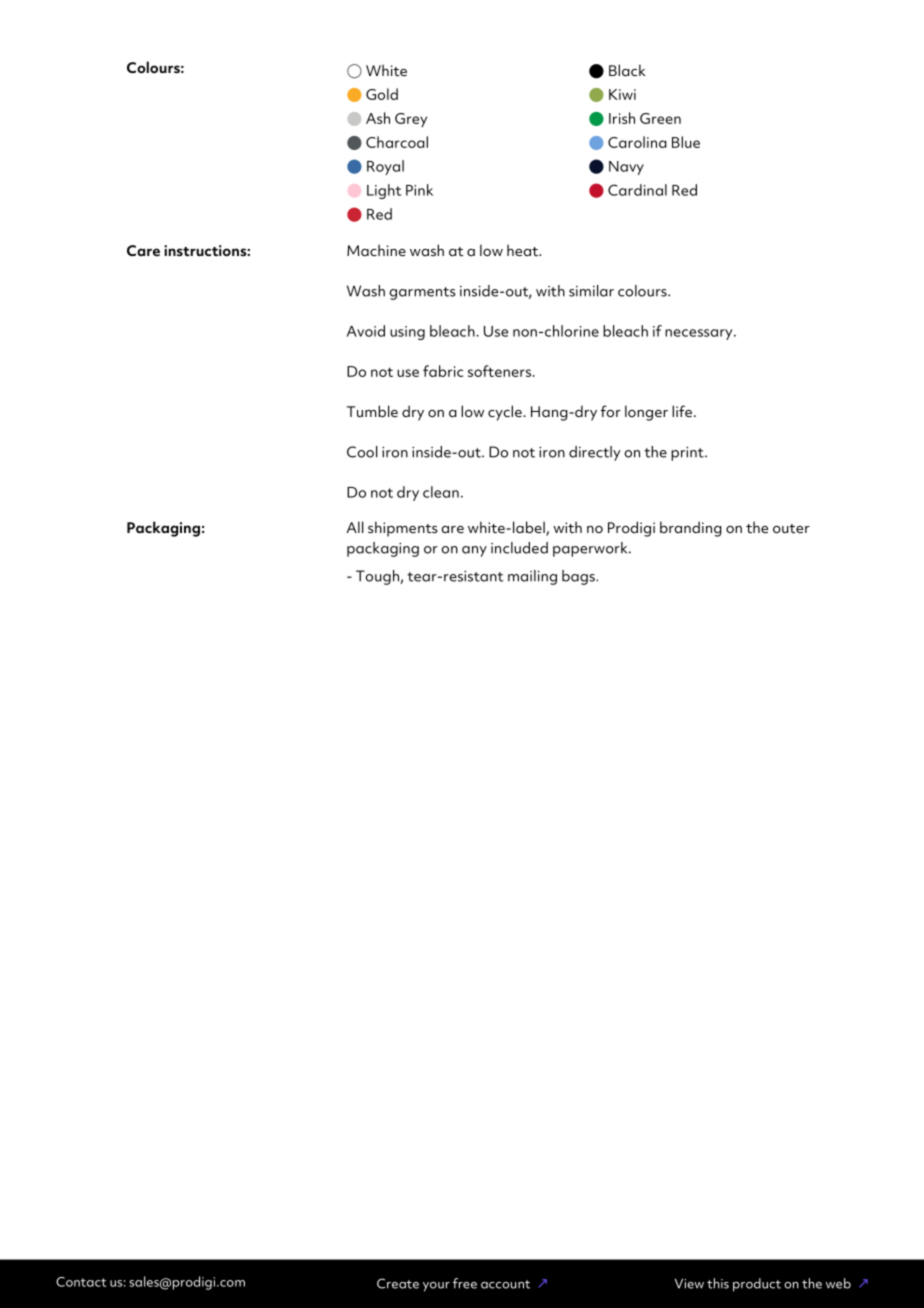 This page has width=924, height=1308. Describe the element at coordinates (532, 577) in the page. I see `mailing` at that location.
